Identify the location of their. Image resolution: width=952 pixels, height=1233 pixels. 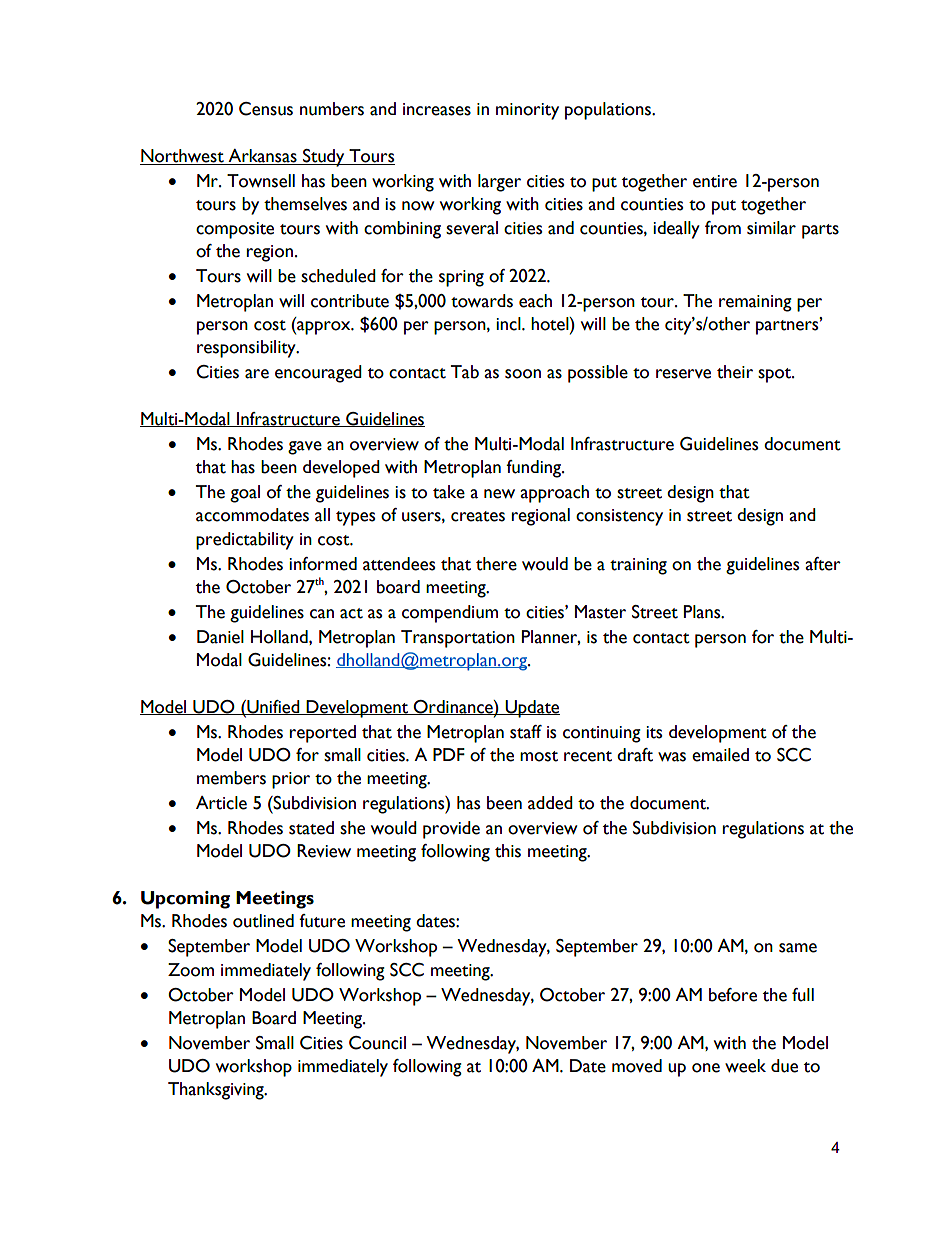
(735, 372).
